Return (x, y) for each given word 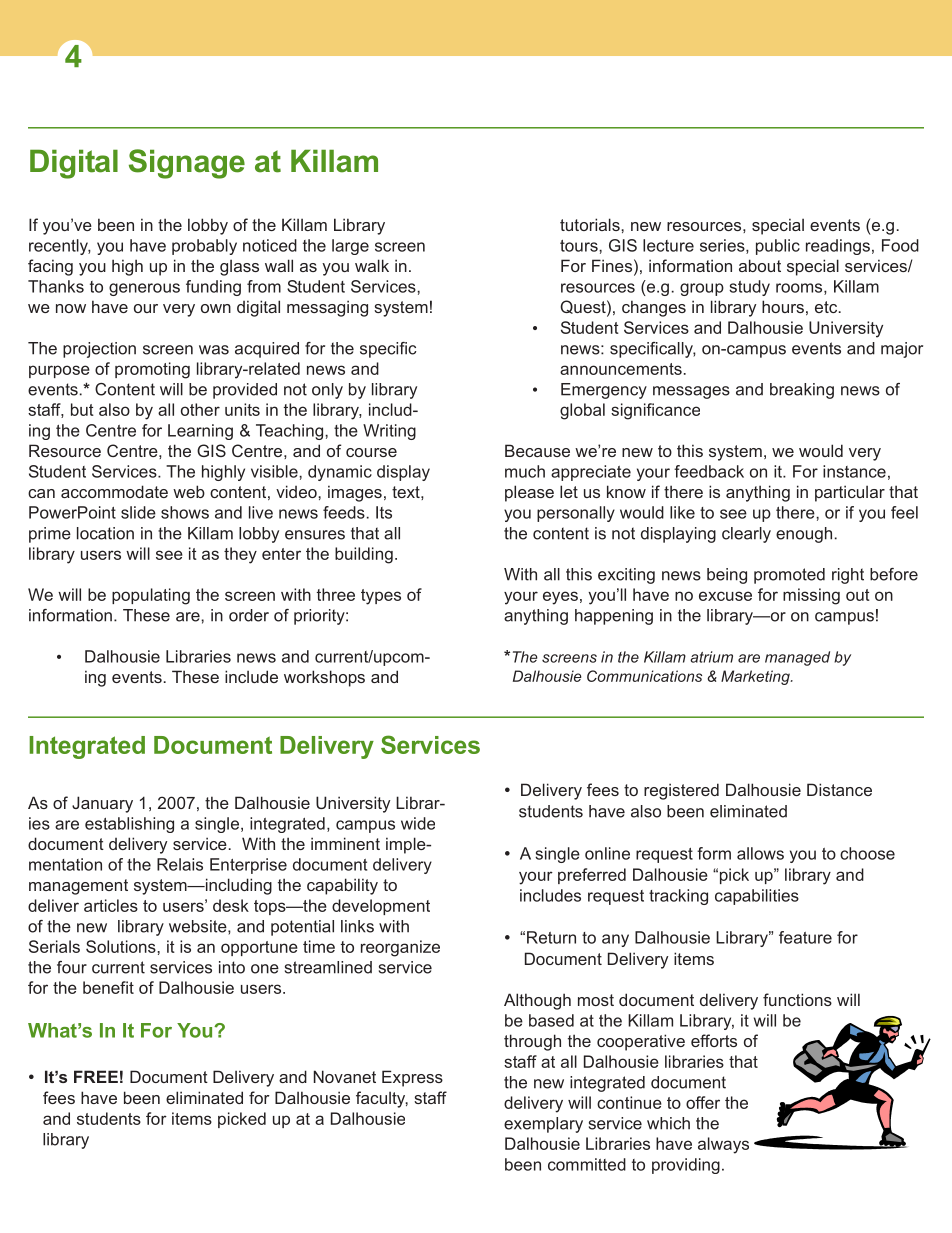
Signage (187, 164)
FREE (96, 1076)
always (723, 1145)
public (778, 247)
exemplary (543, 1125)
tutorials (591, 224)
